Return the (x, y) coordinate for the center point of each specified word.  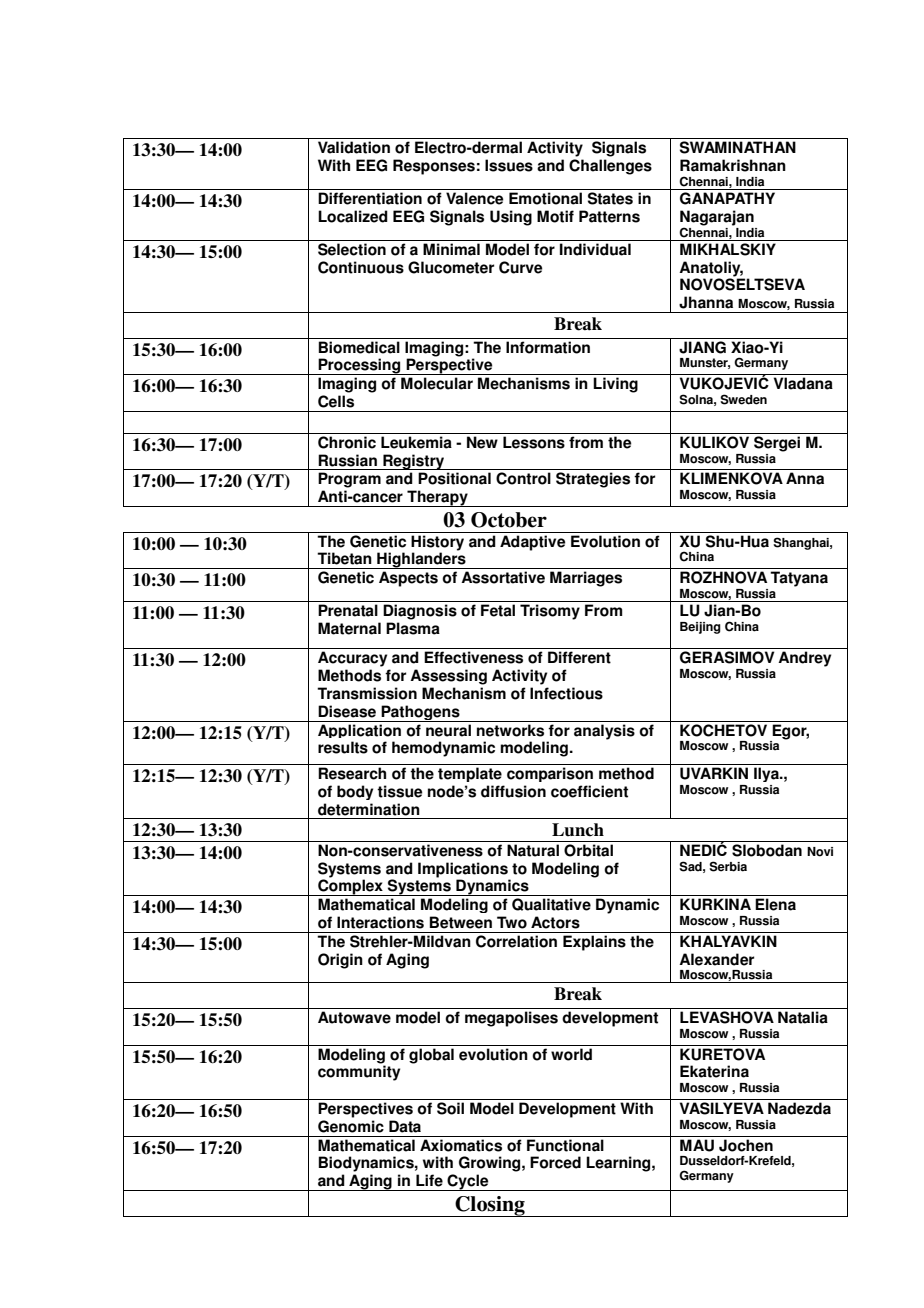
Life (429, 1180)
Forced (555, 1162)
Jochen (746, 1145)
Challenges (610, 167)
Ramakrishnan (733, 165)
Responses (434, 167)
